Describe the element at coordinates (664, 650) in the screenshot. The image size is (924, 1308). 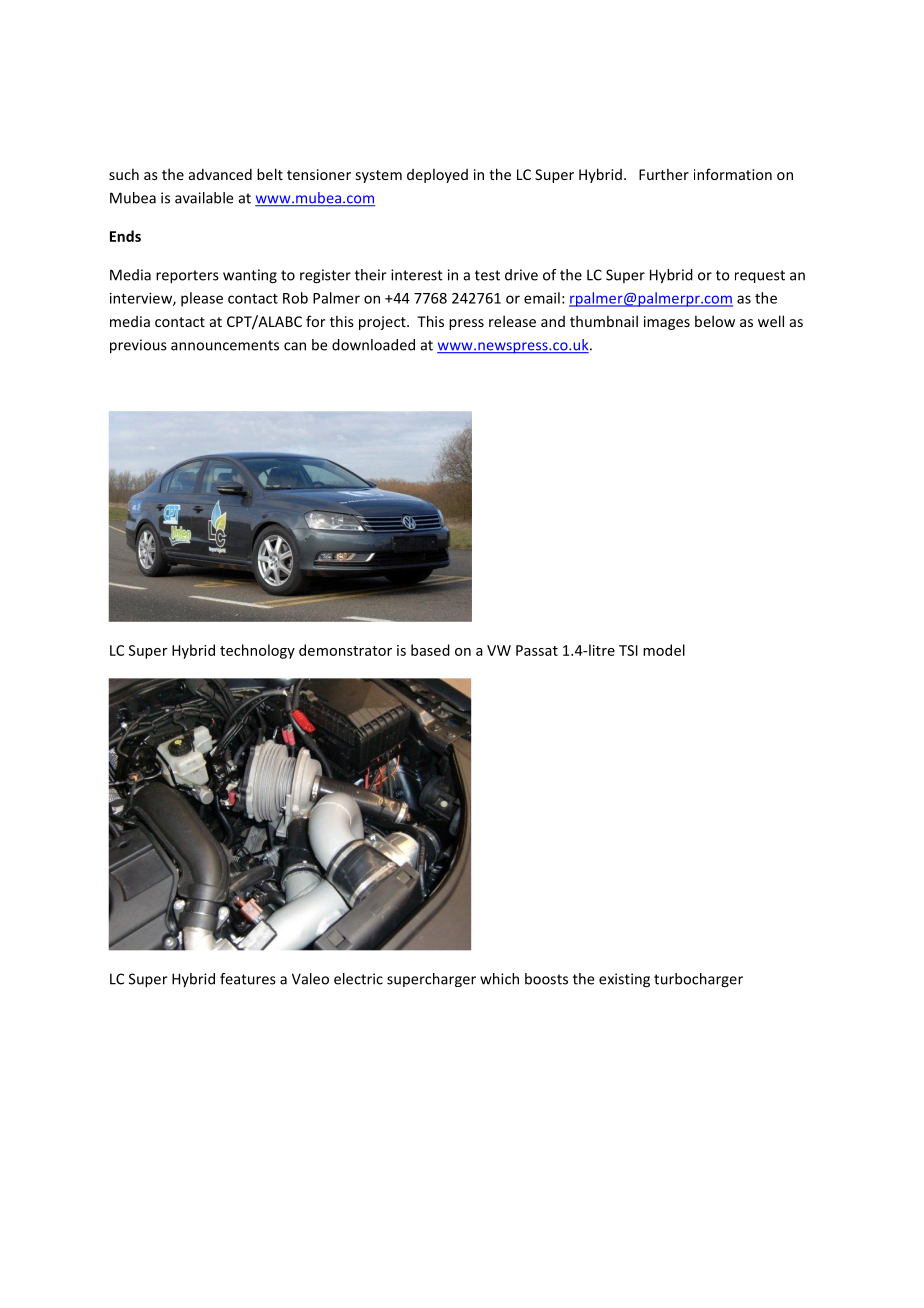
I see `model` at that location.
